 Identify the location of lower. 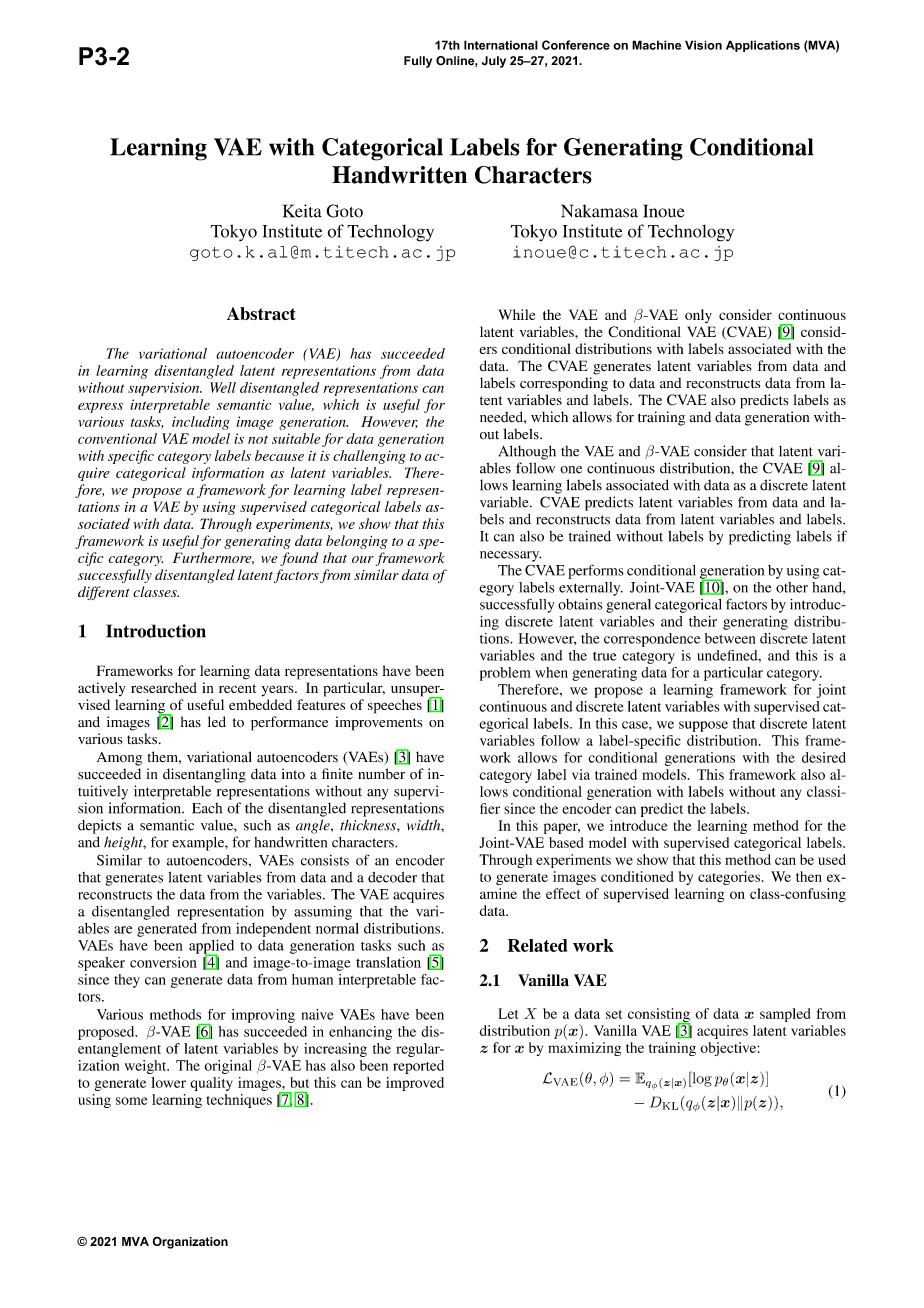
(168, 1082).
